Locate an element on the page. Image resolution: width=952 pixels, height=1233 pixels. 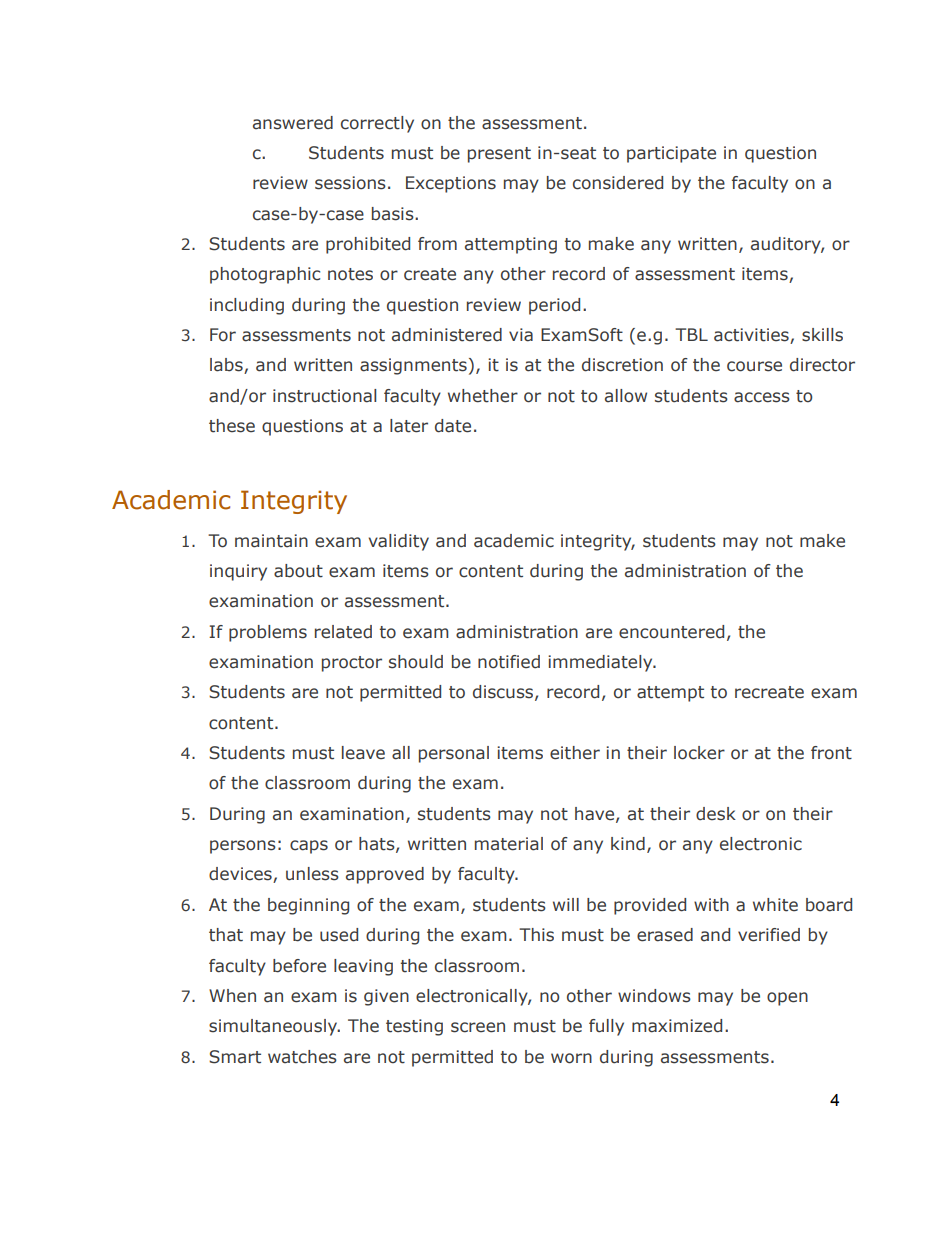
locker is located at coordinates (699, 753).
